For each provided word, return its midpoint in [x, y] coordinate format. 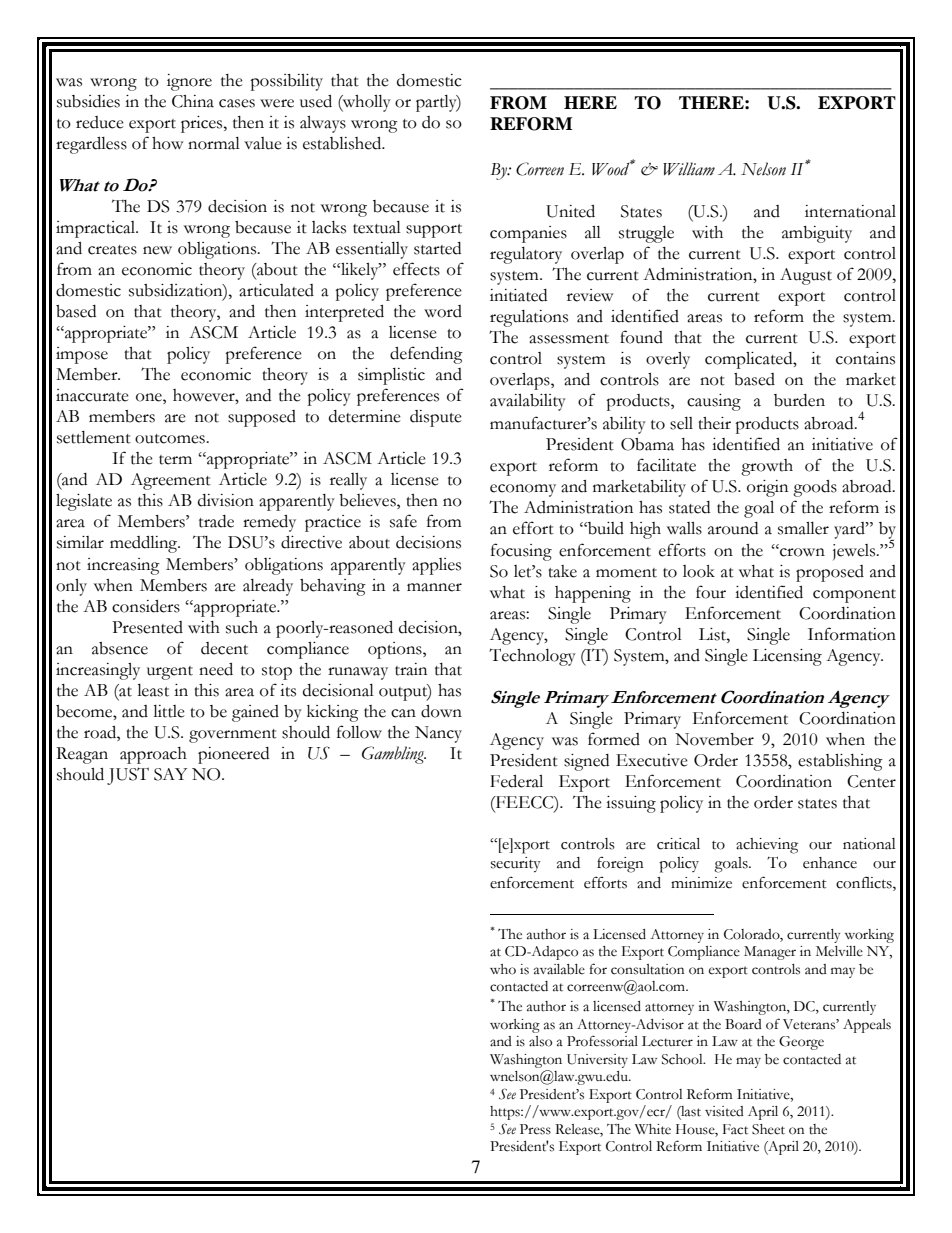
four [711, 592]
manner [434, 587]
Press [535, 1129]
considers [146, 606]
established [343, 143]
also [540, 1041]
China [193, 101]
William [689, 169]
